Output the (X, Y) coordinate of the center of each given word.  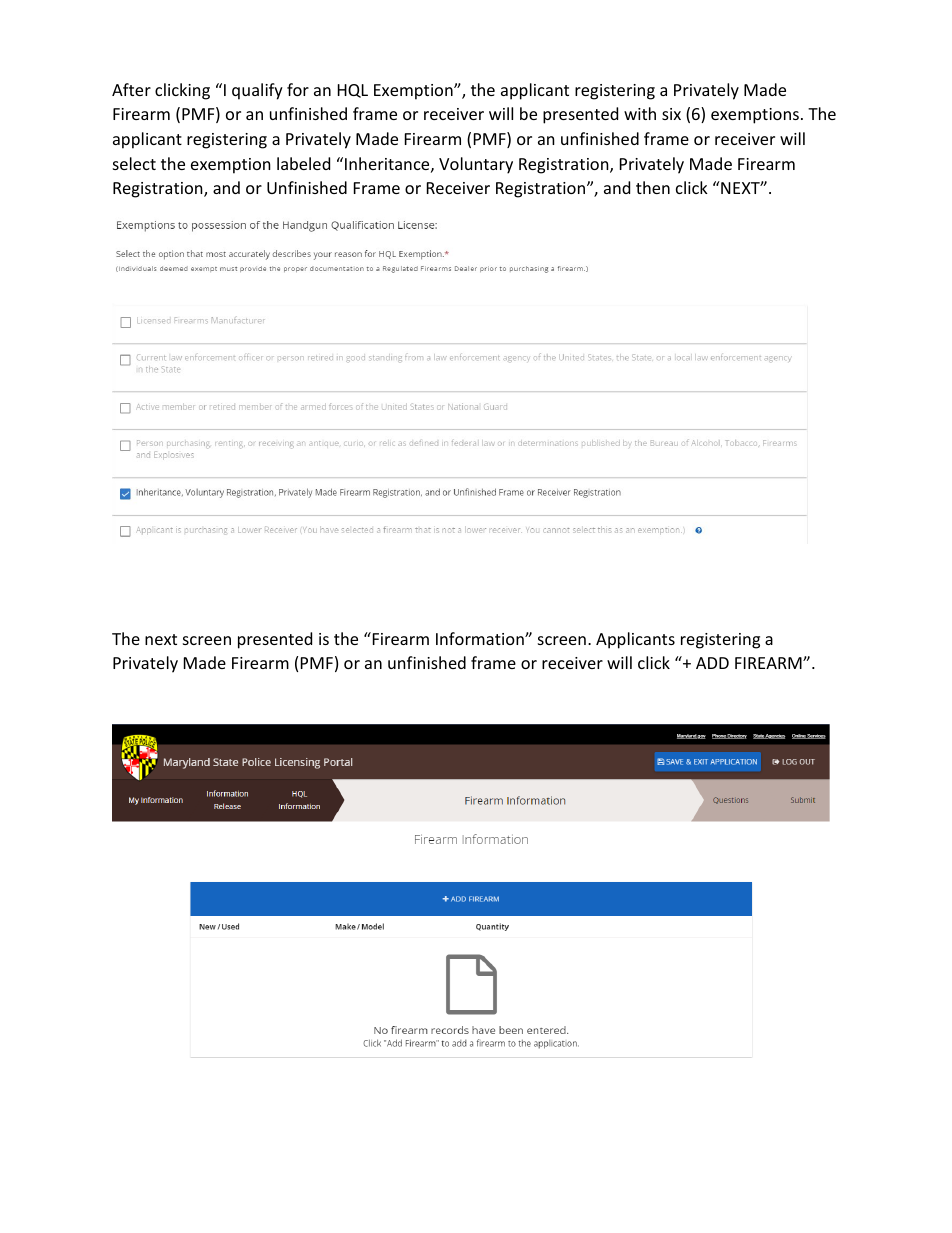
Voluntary (476, 165)
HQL (353, 91)
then (653, 187)
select (134, 163)
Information (481, 638)
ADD (712, 663)
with (640, 113)
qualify (257, 91)
